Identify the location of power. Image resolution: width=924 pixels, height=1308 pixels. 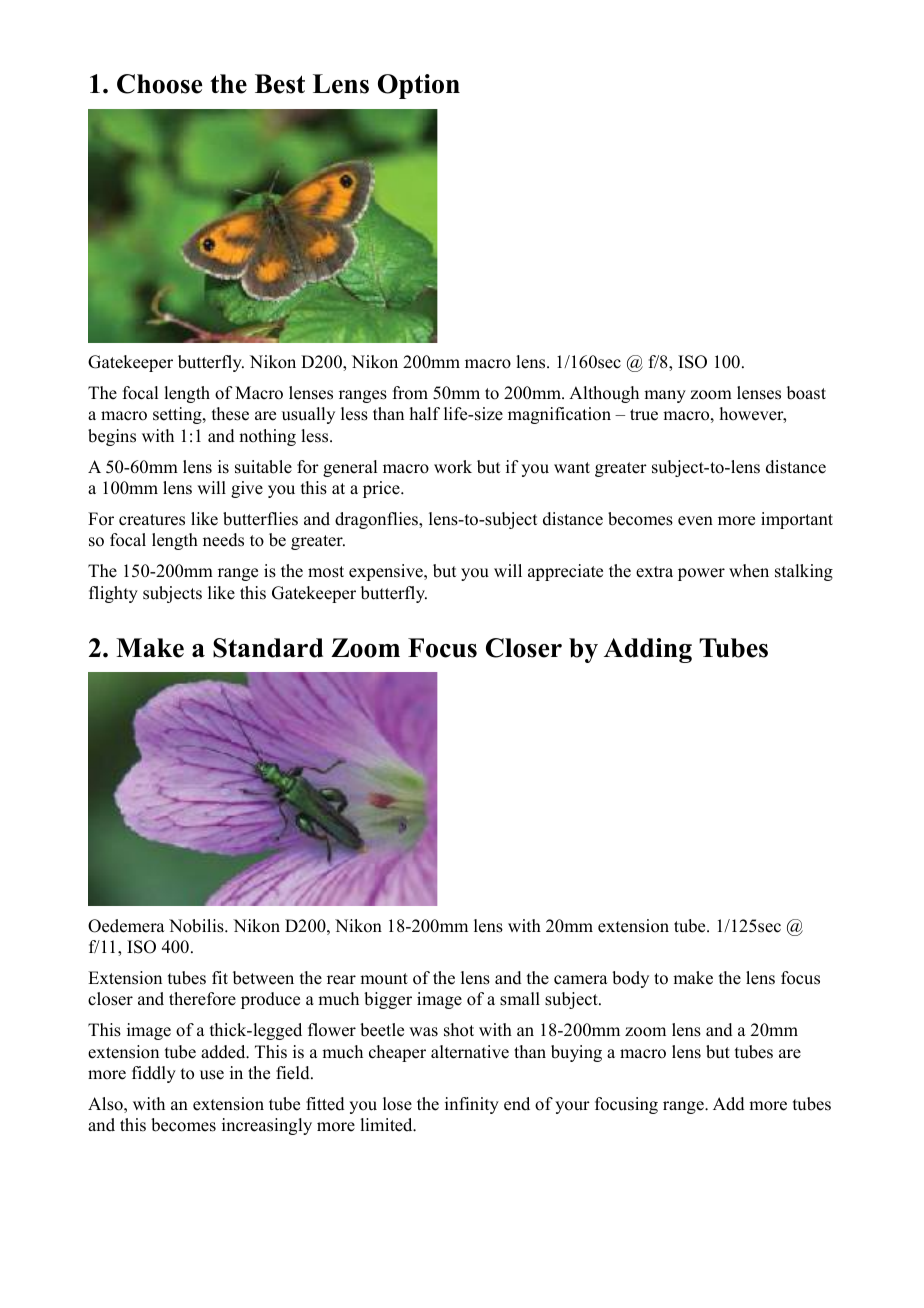
(701, 574).
